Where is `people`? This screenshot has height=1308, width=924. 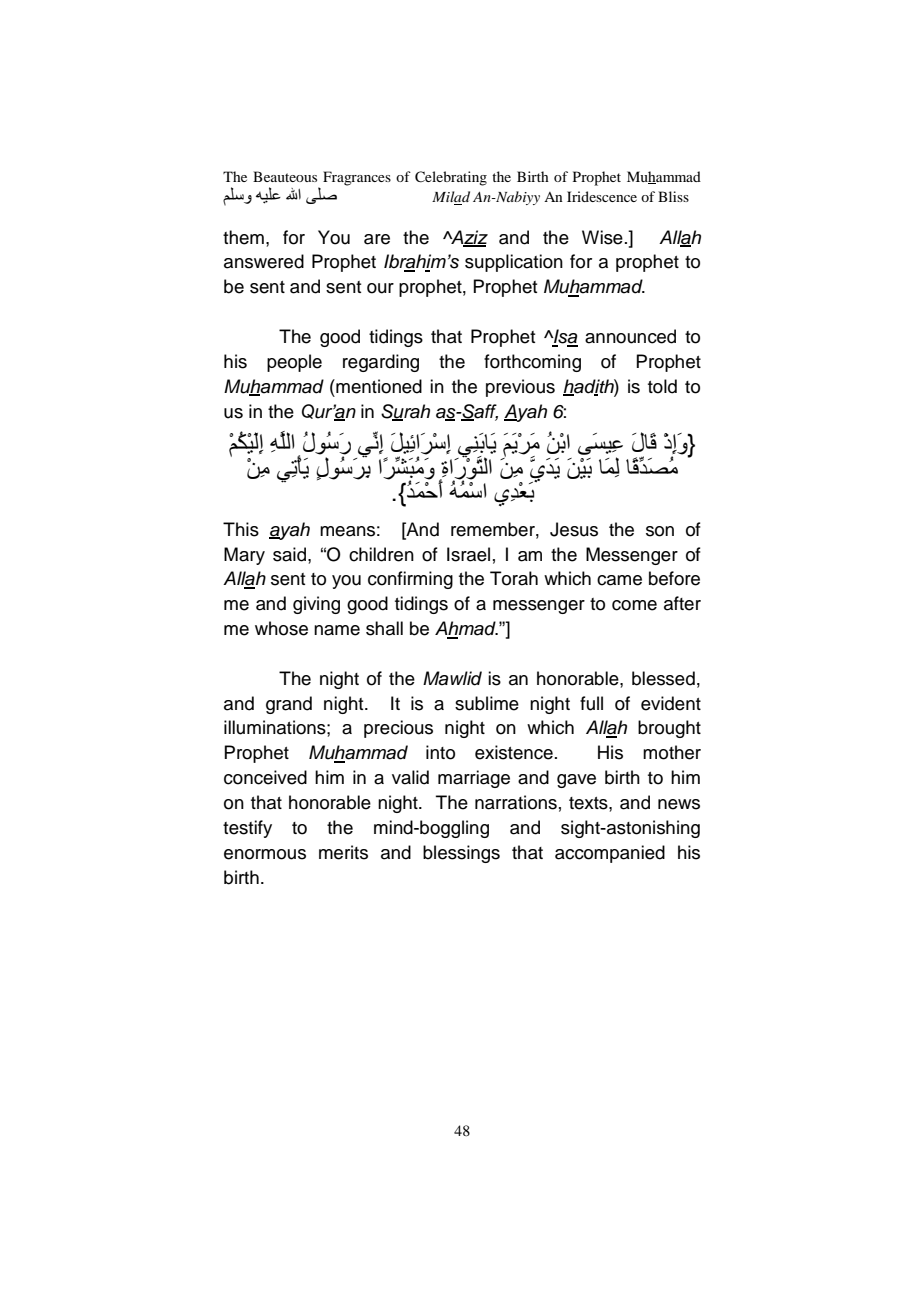
people is located at coordinates (294, 363).
